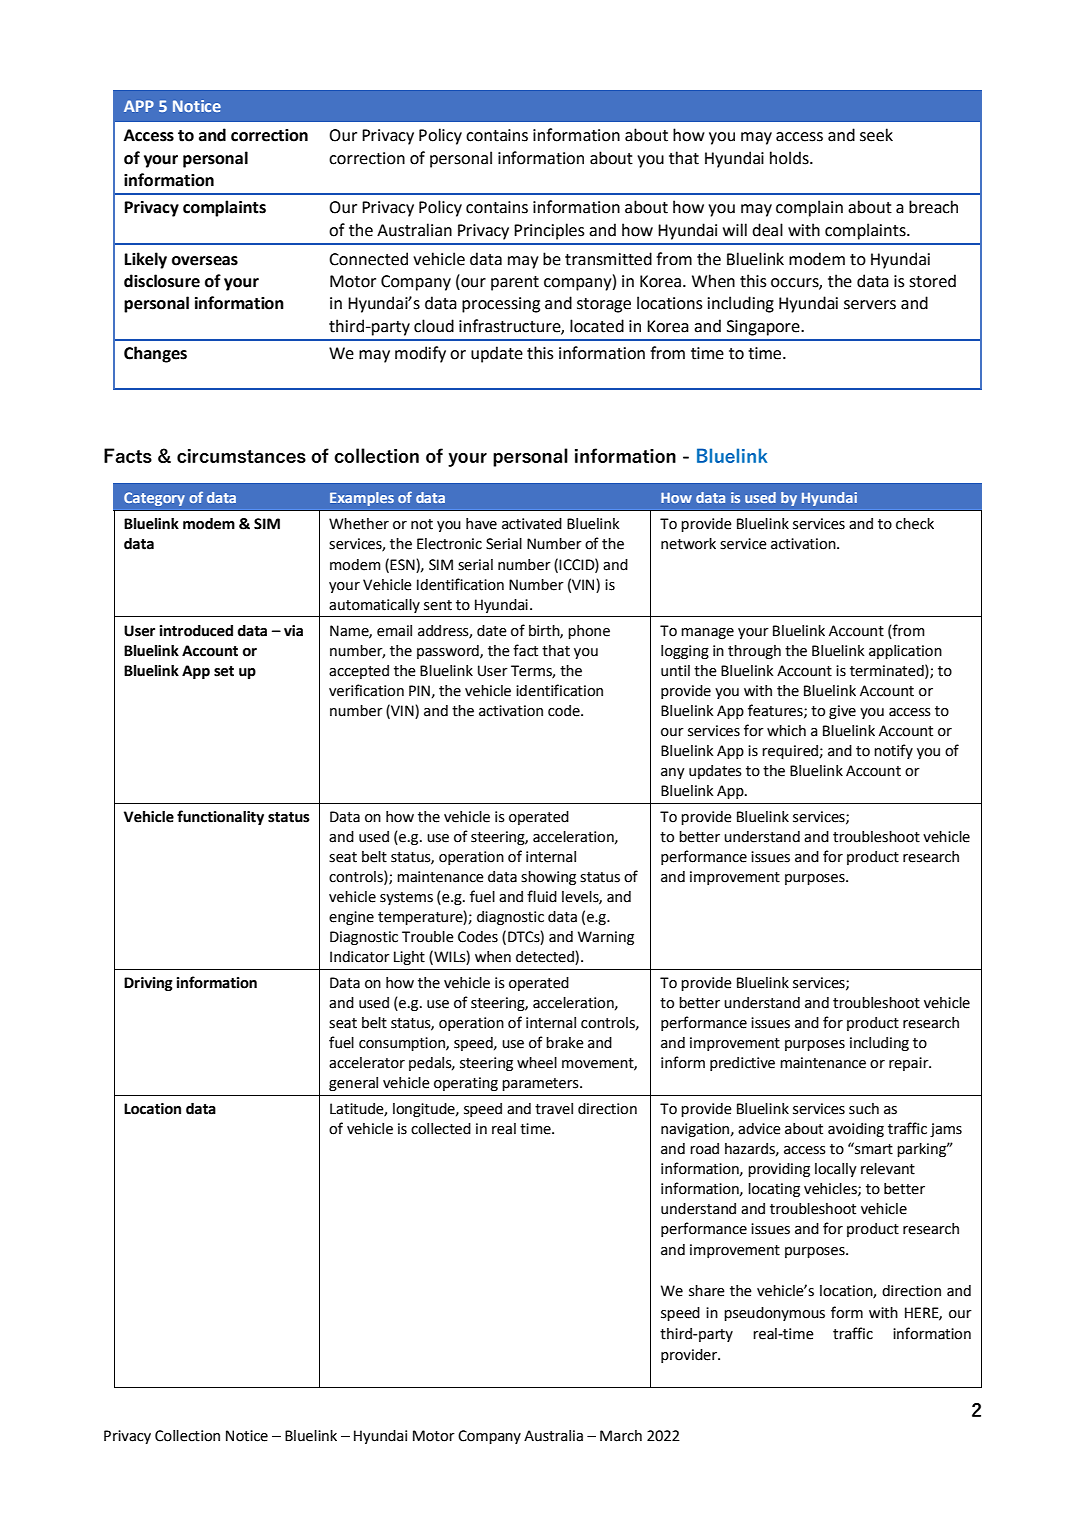 The height and width of the page is (1534, 1085). Describe the element at coordinates (764, 328) in the page. I see `Singapore` at that location.
